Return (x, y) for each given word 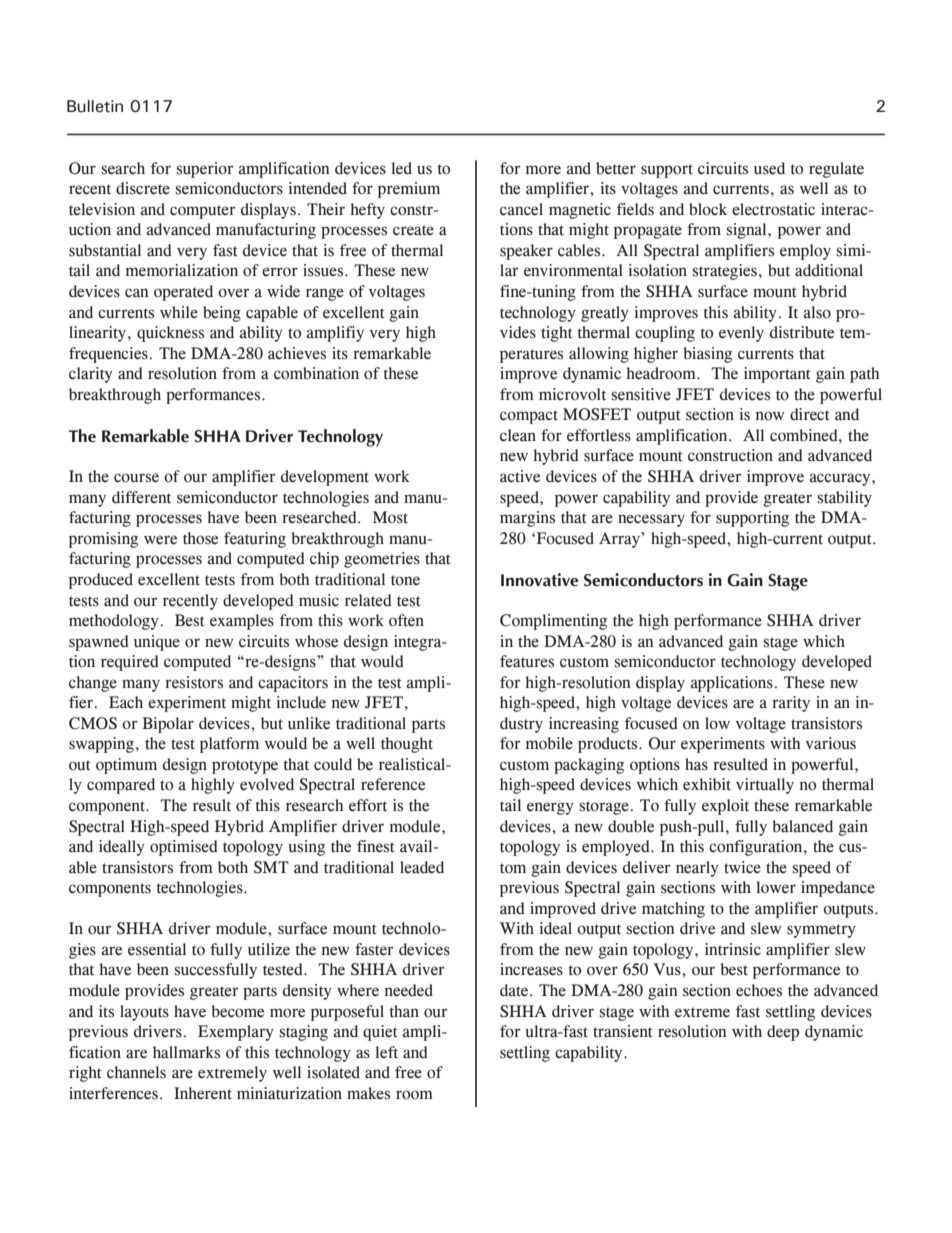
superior (205, 170)
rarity (791, 704)
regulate (836, 170)
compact (529, 417)
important (777, 375)
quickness (170, 334)
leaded (422, 867)
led (402, 168)
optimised (184, 848)
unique (157, 643)
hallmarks (186, 1052)
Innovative (539, 580)
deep (783, 1033)
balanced (802, 826)
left (387, 1052)
